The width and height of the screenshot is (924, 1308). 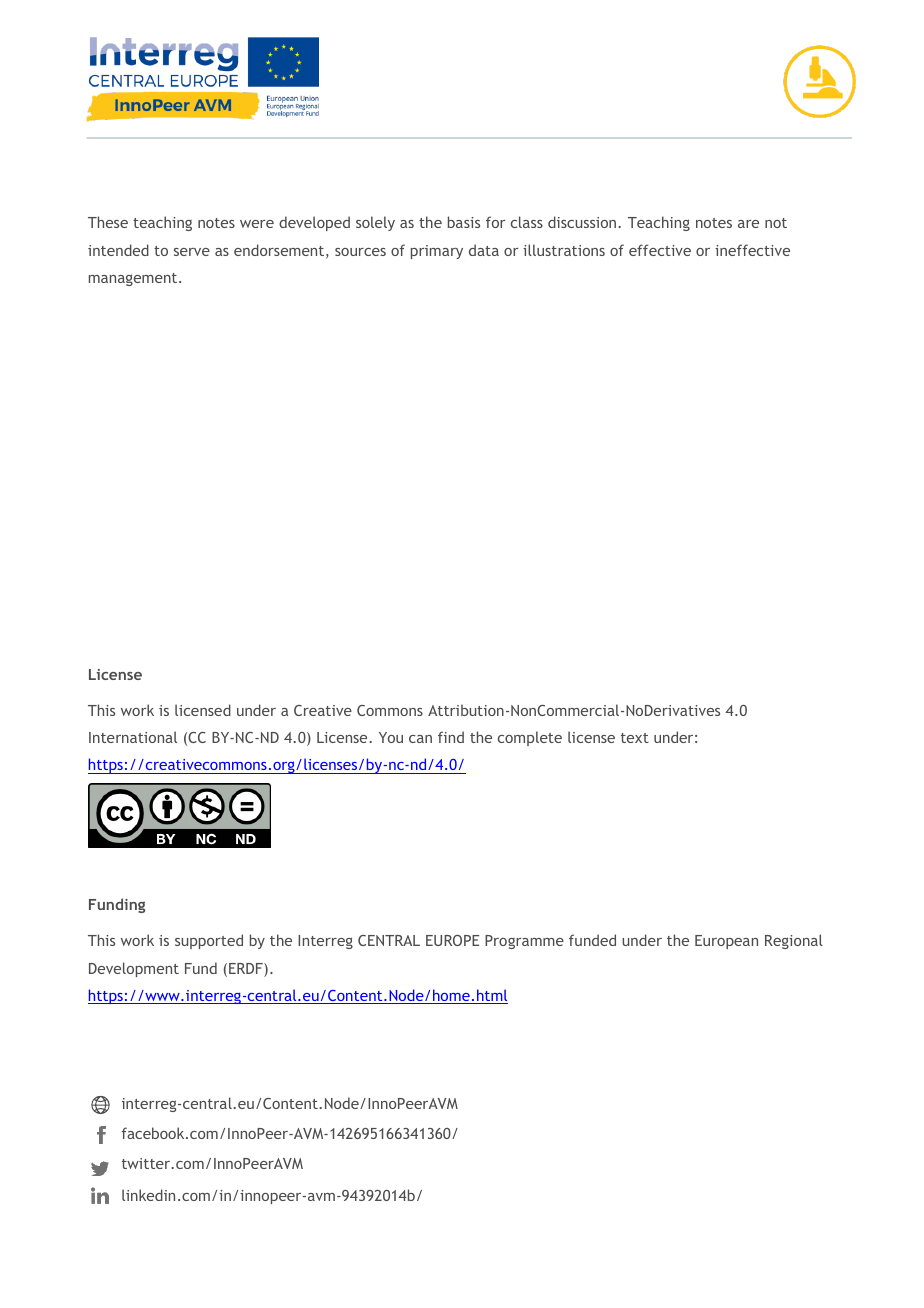 What do you see at coordinates (484, 250) in the screenshot?
I see `data` at bounding box center [484, 250].
